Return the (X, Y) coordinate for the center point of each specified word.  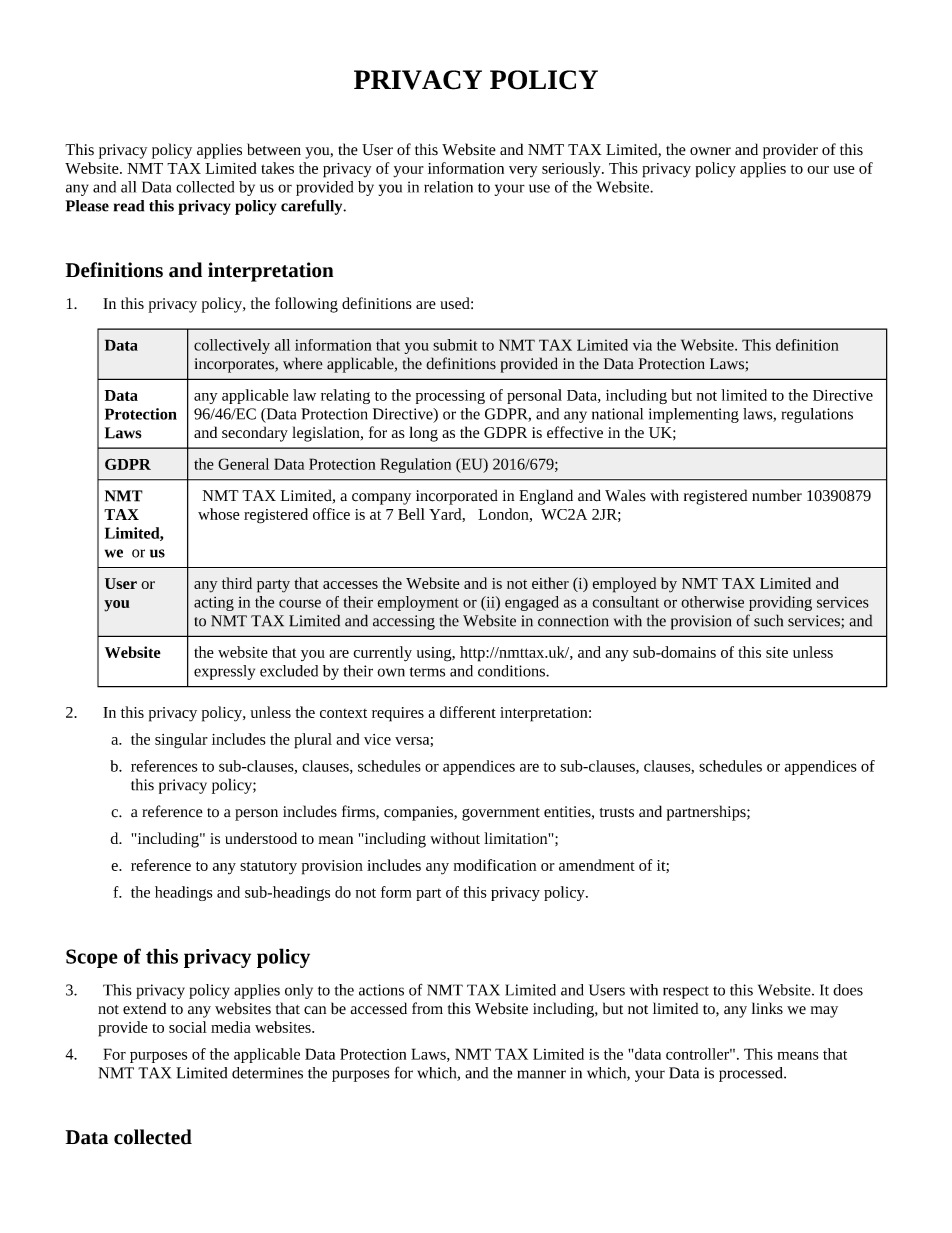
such (768, 620)
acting (214, 604)
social (188, 1027)
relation (448, 187)
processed (752, 1074)
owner (710, 151)
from (427, 1008)
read (129, 206)
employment (418, 603)
